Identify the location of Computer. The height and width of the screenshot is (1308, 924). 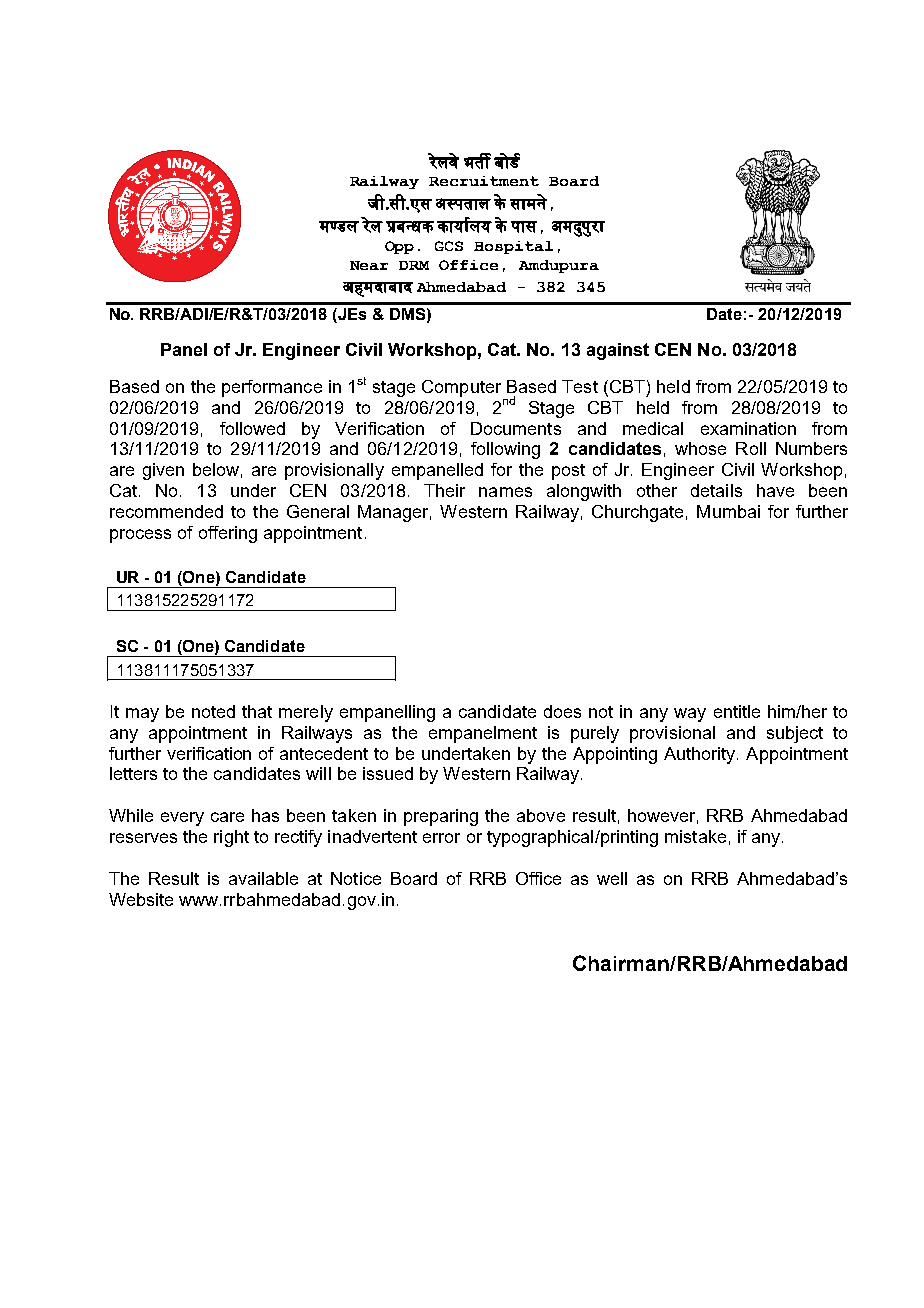
(461, 388).
